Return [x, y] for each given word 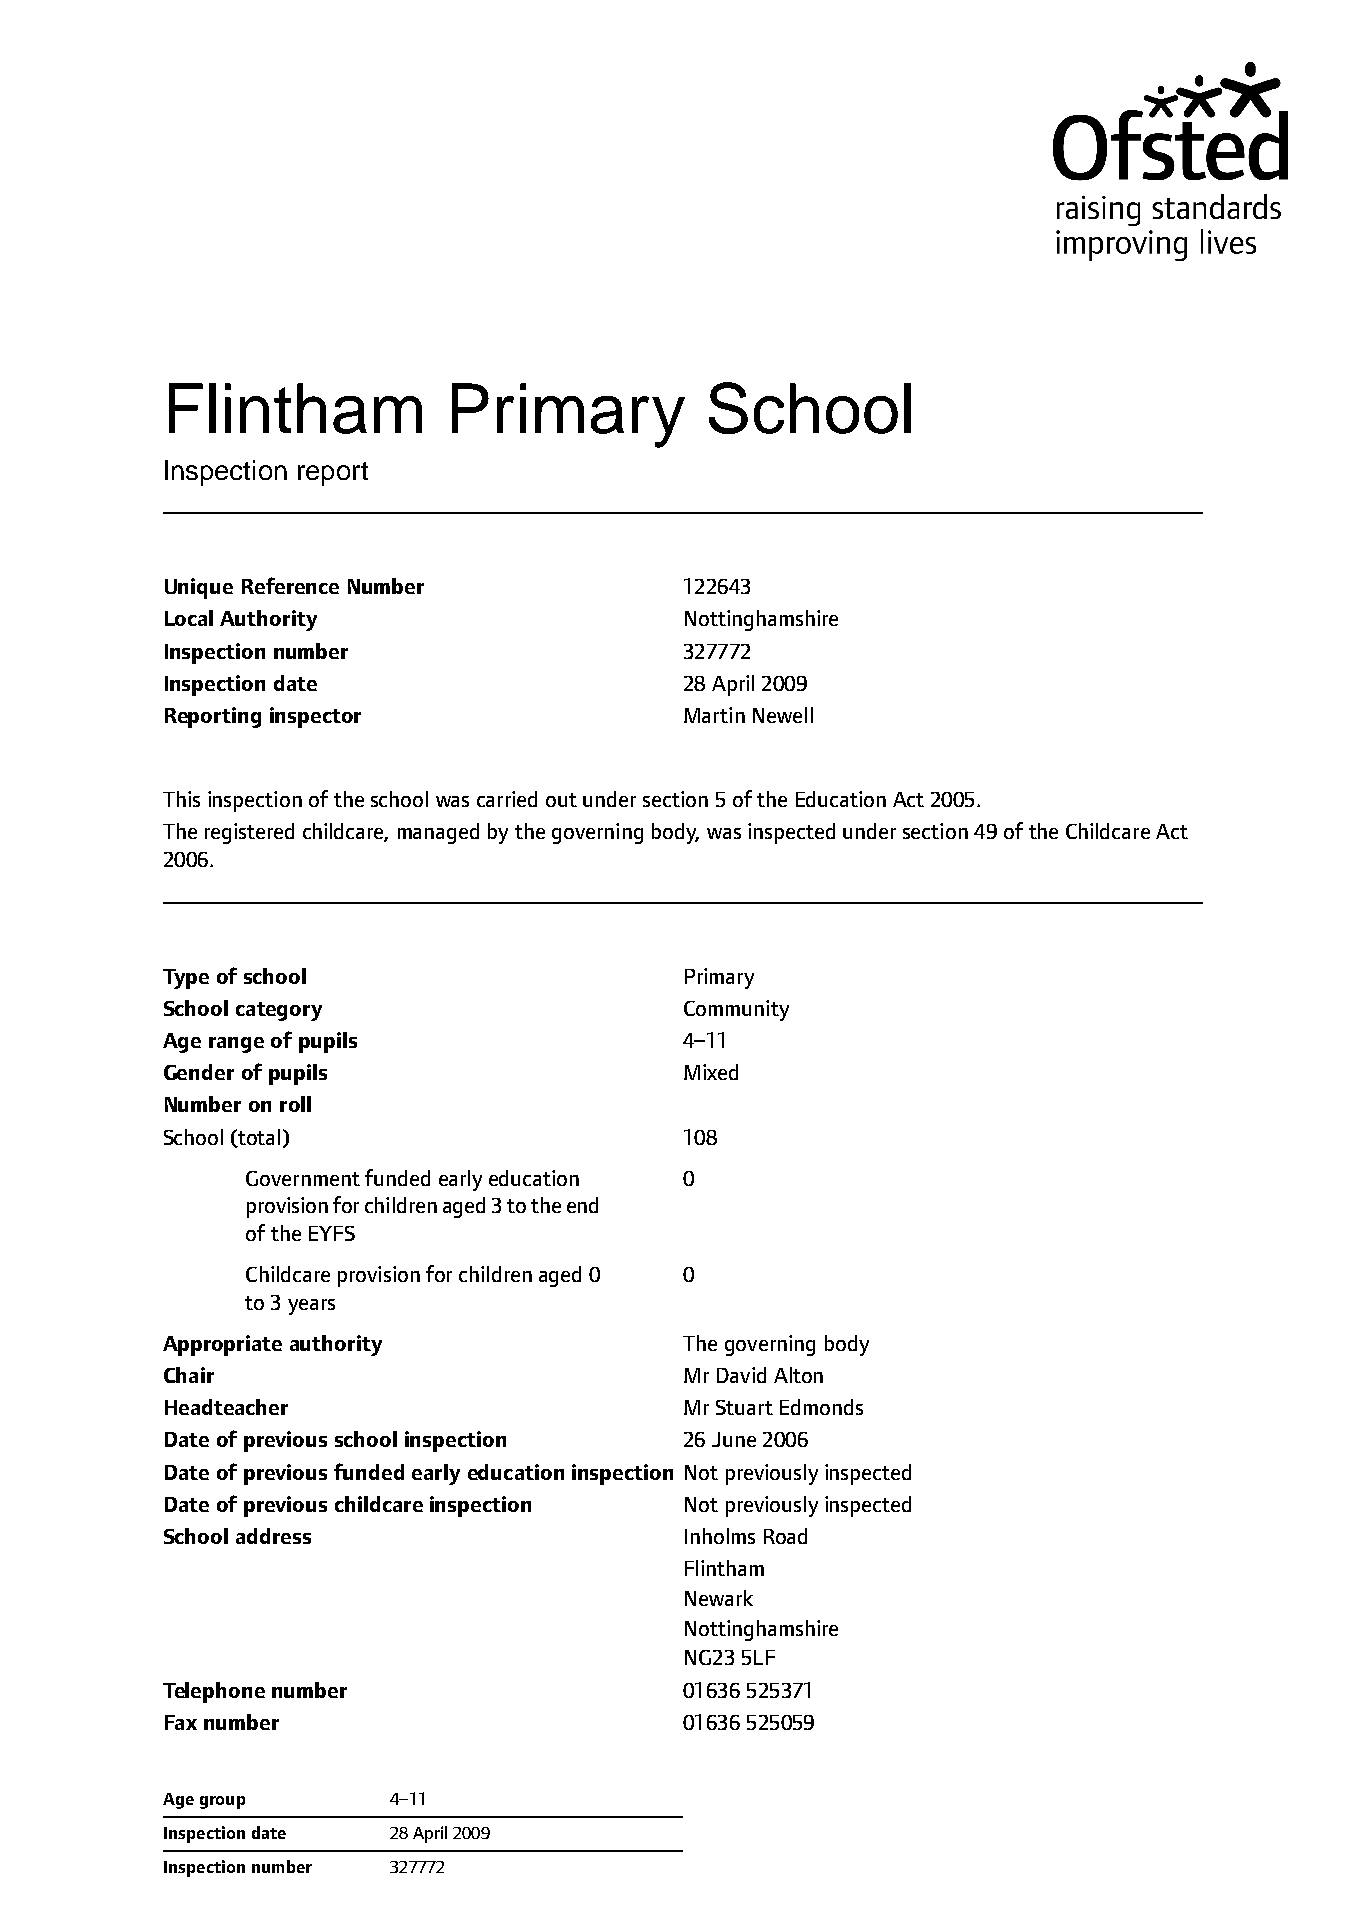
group [222, 1802]
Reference [290, 585]
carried [507, 799]
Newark [719, 1598]
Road [785, 1536]
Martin [714, 715]
